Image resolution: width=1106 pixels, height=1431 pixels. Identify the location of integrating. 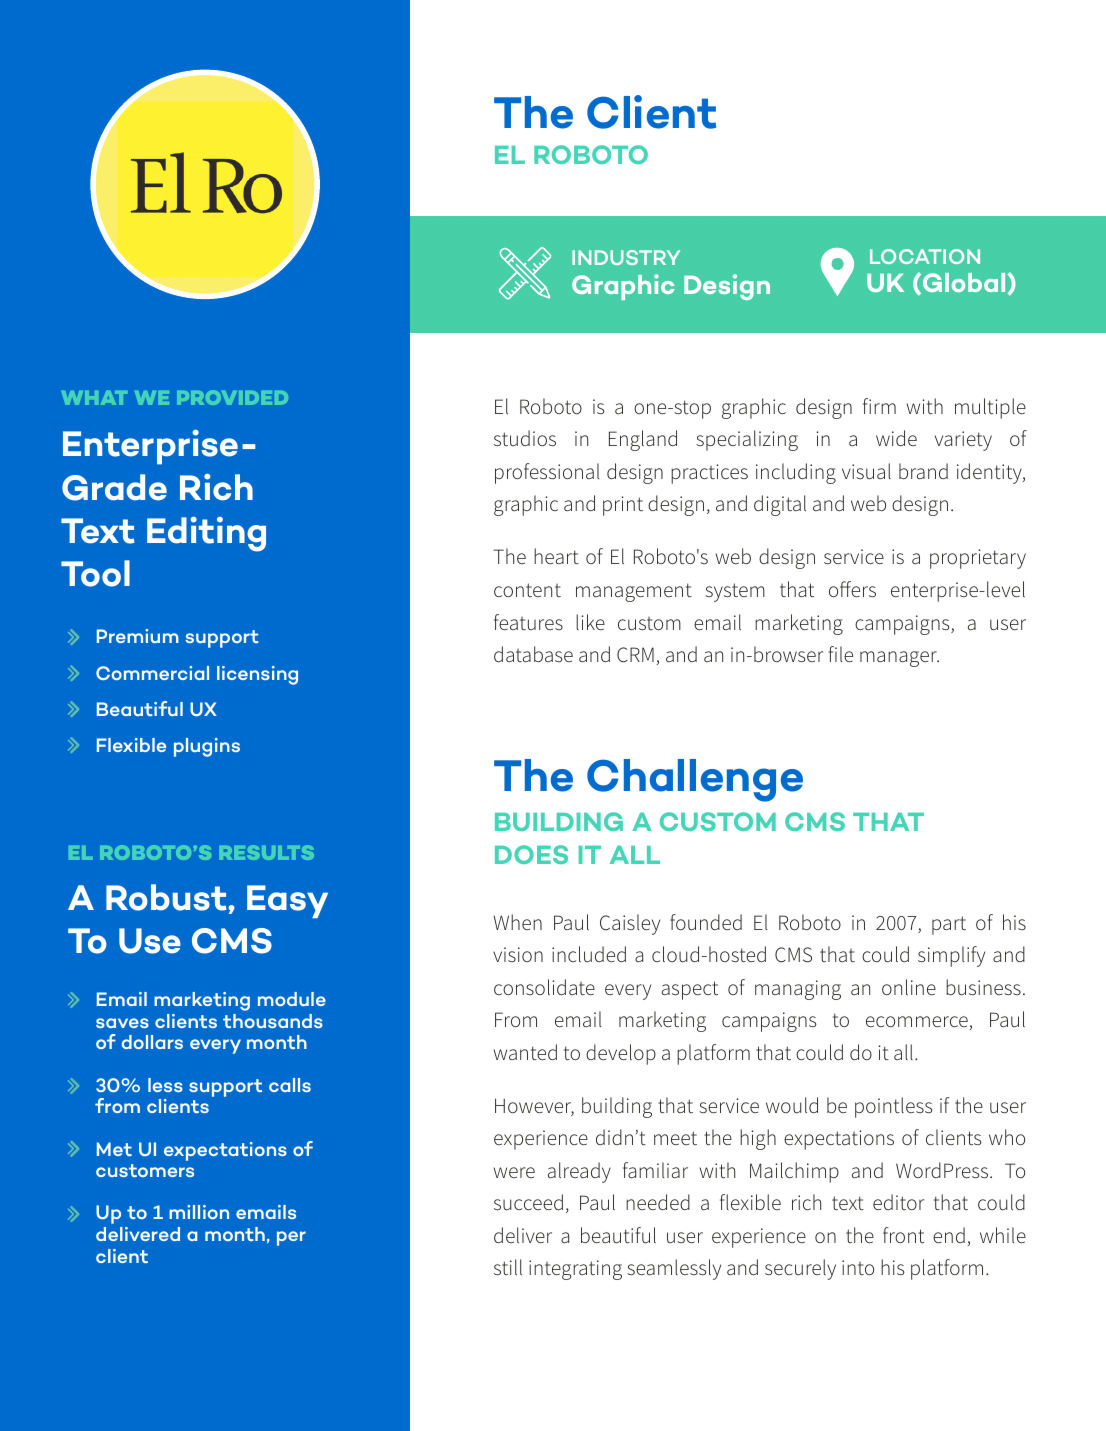
(575, 1270).
